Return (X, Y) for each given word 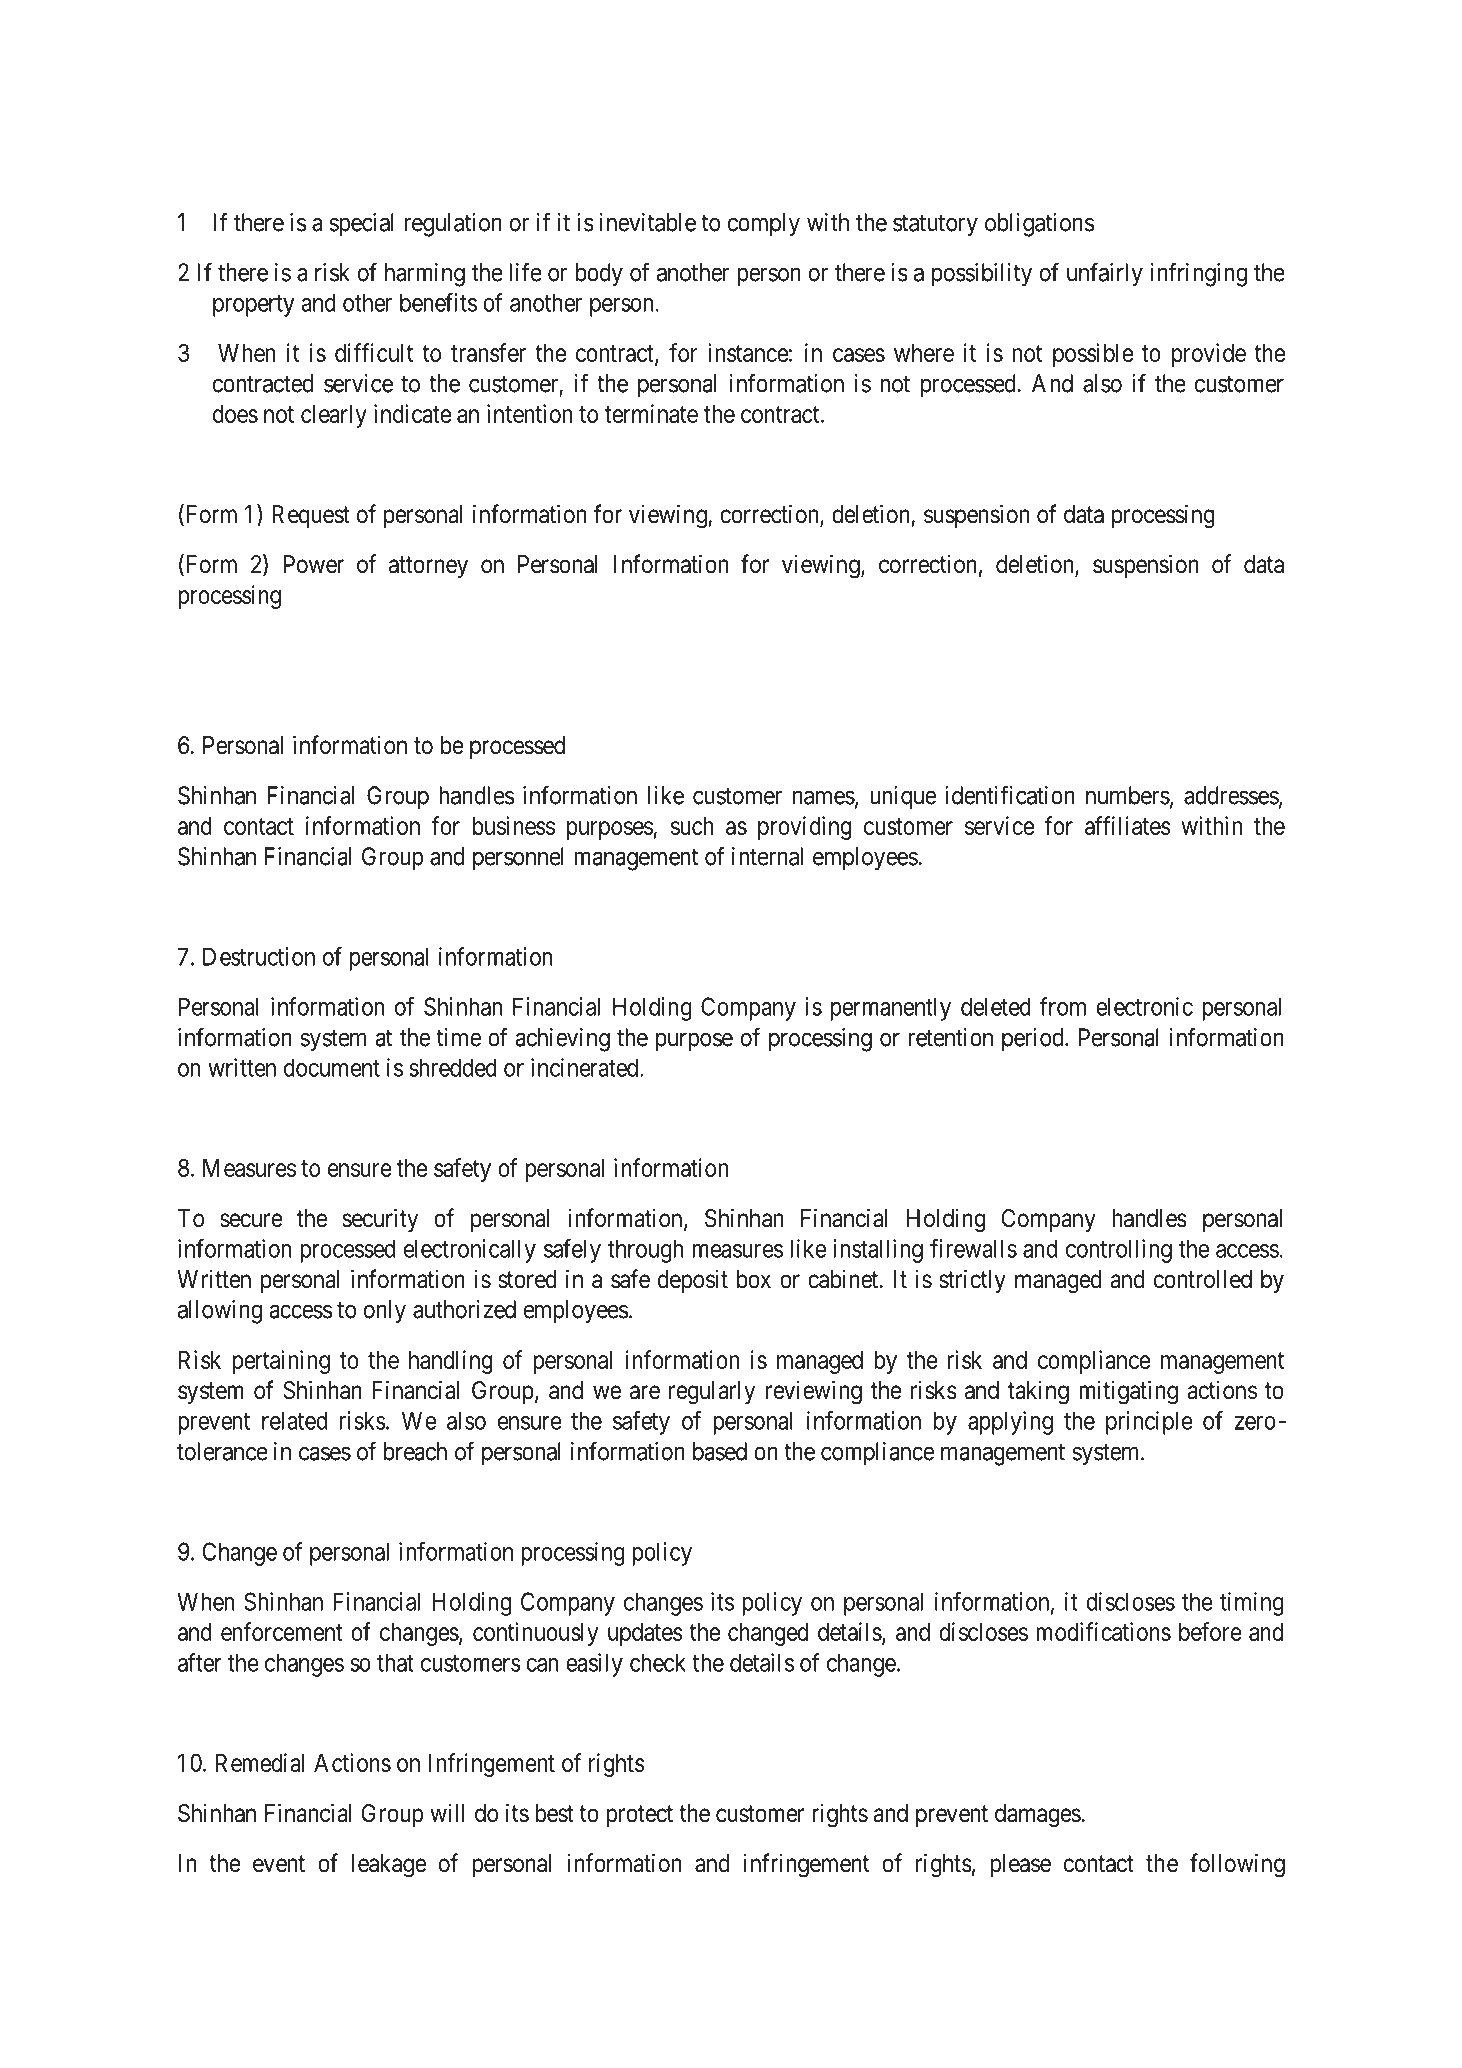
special (362, 225)
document (332, 1067)
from (1063, 1006)
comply (764, 225)
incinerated (586, 1067)
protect (639, 1816)
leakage (389, 1866)
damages (1038, 1816)
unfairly (1105, 274)
